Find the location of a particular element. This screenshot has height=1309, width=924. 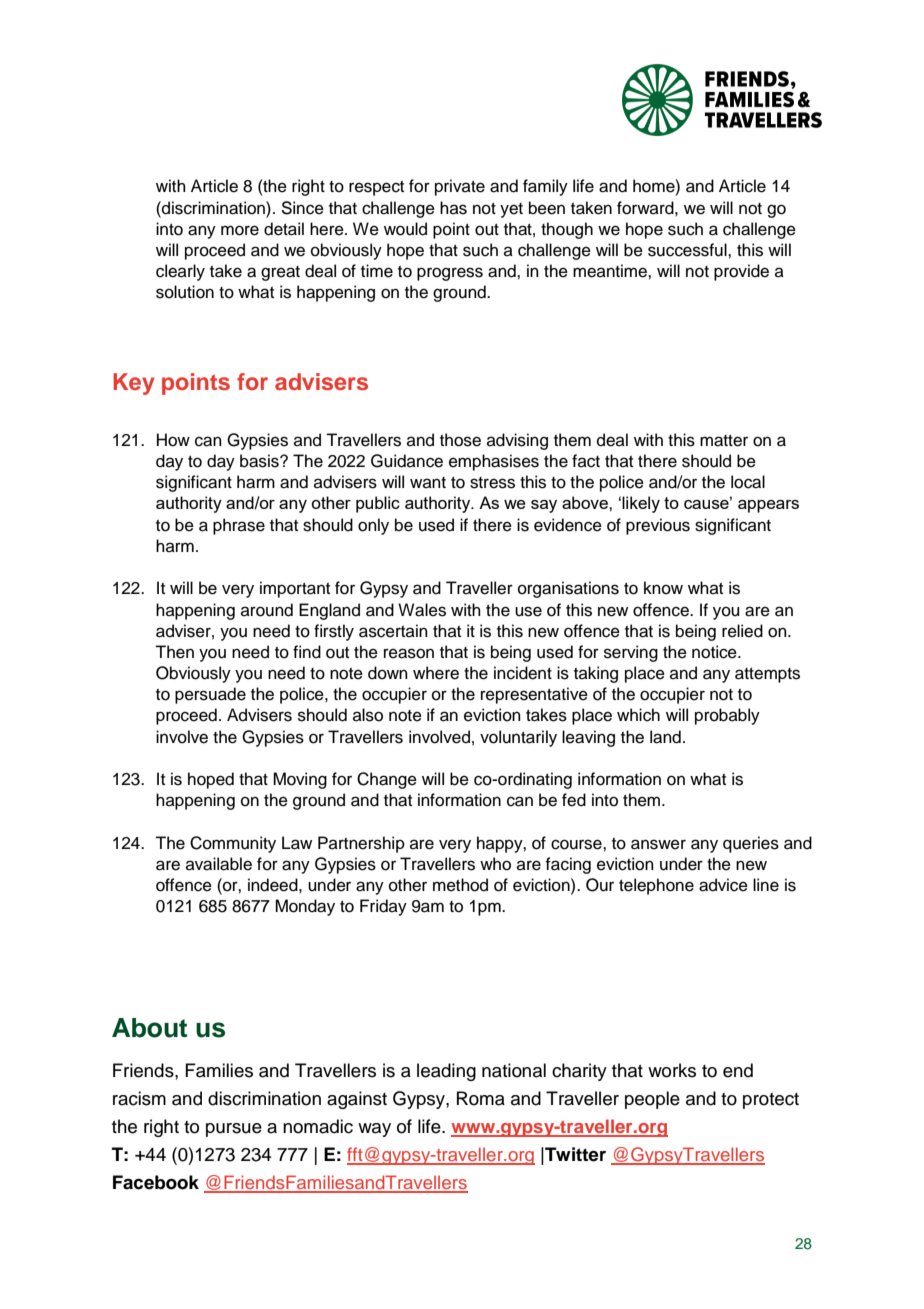

those is located at coordinates (460, 440).
